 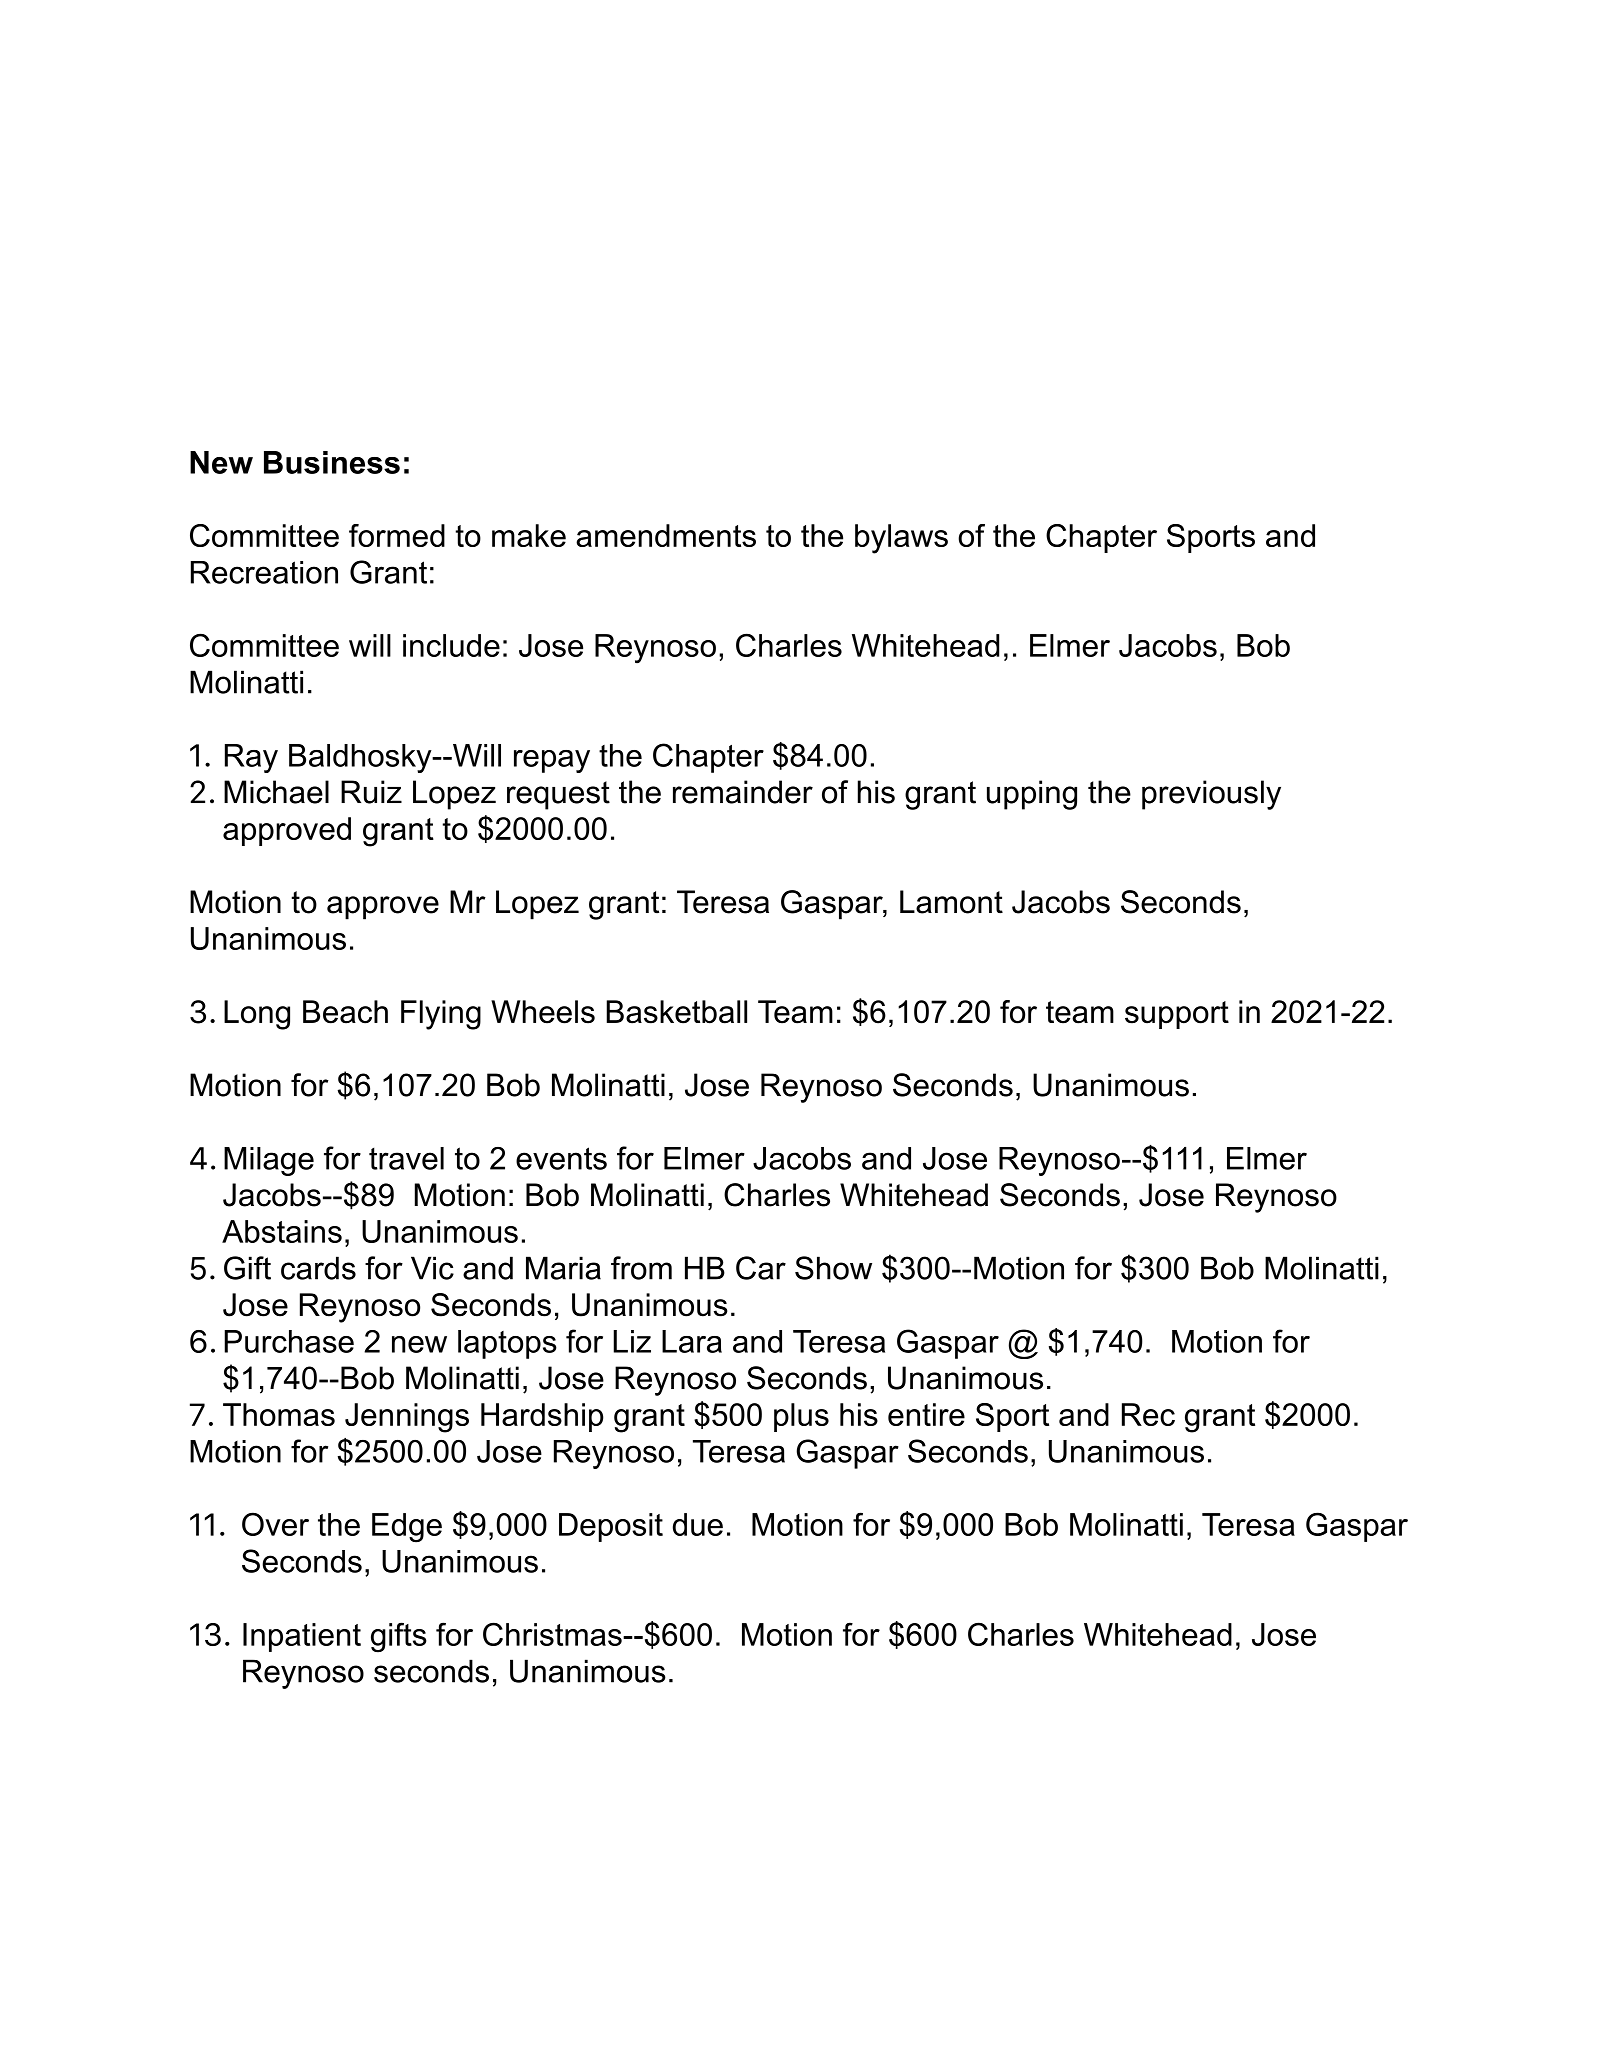 What do you see at coordinates (692, 1341) in the image?
I see `Lara` at bounding box center [692, 1341].
